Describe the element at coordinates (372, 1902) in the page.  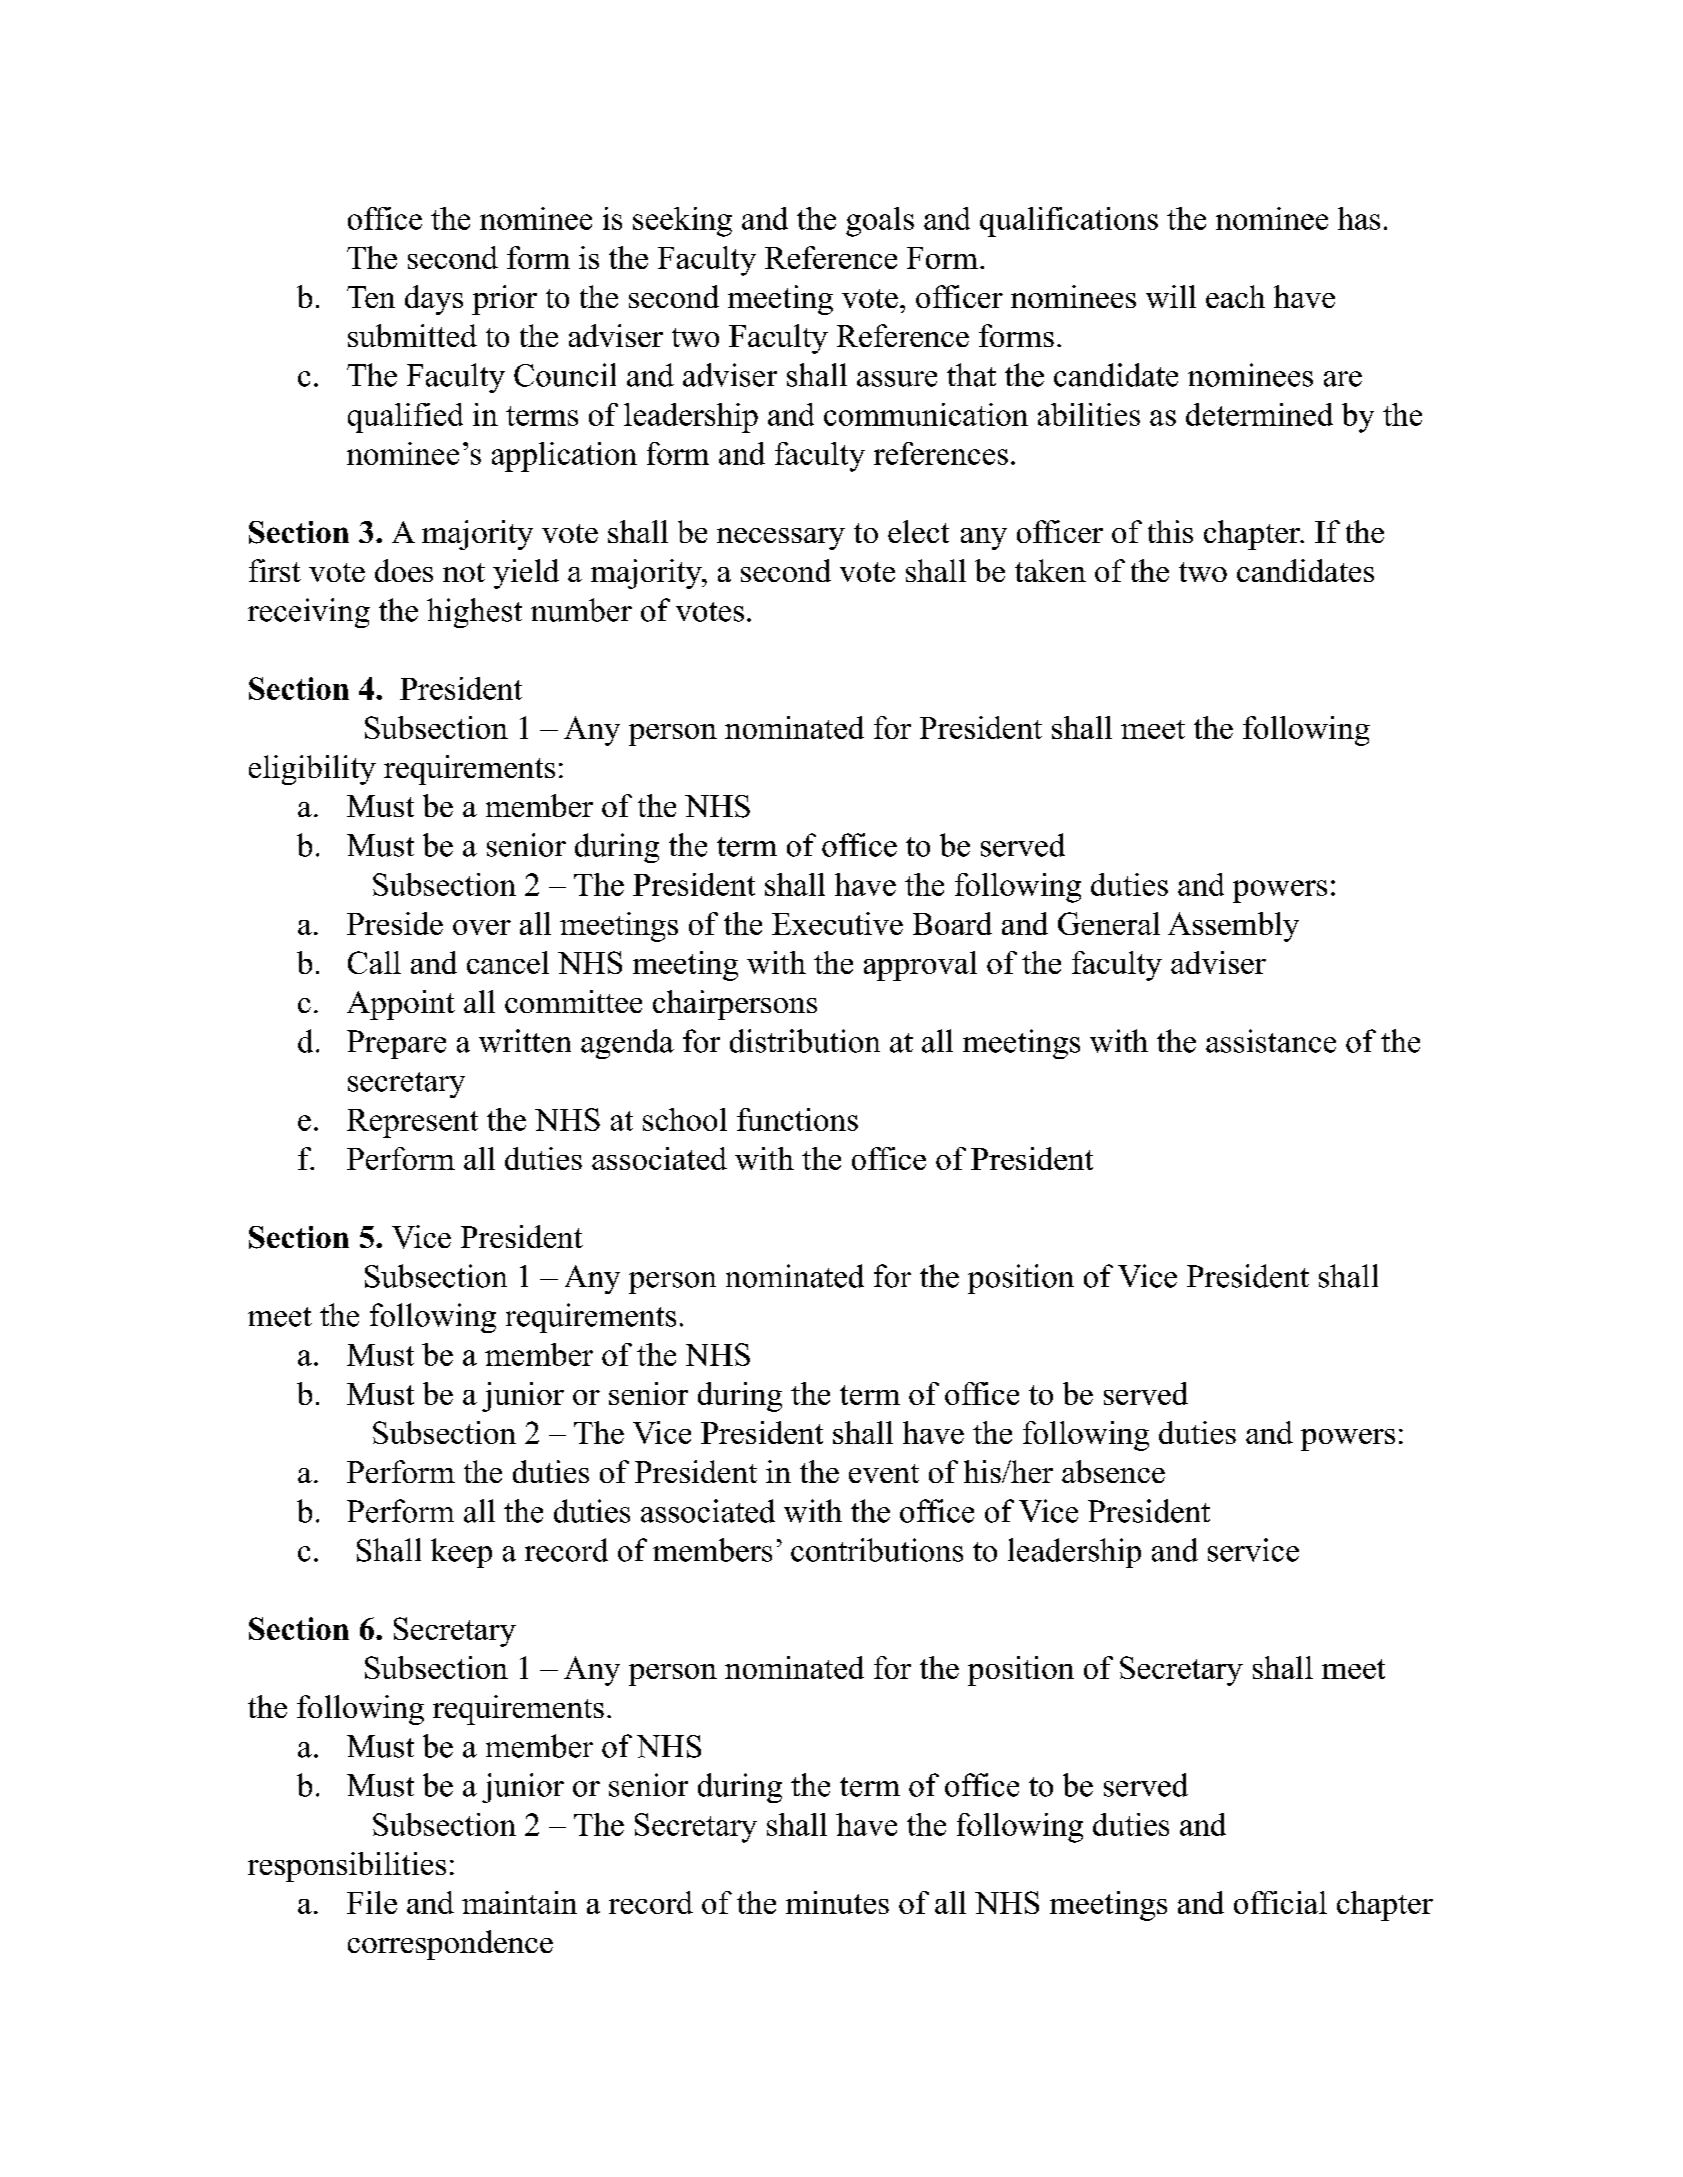
I see `File` at that location.
